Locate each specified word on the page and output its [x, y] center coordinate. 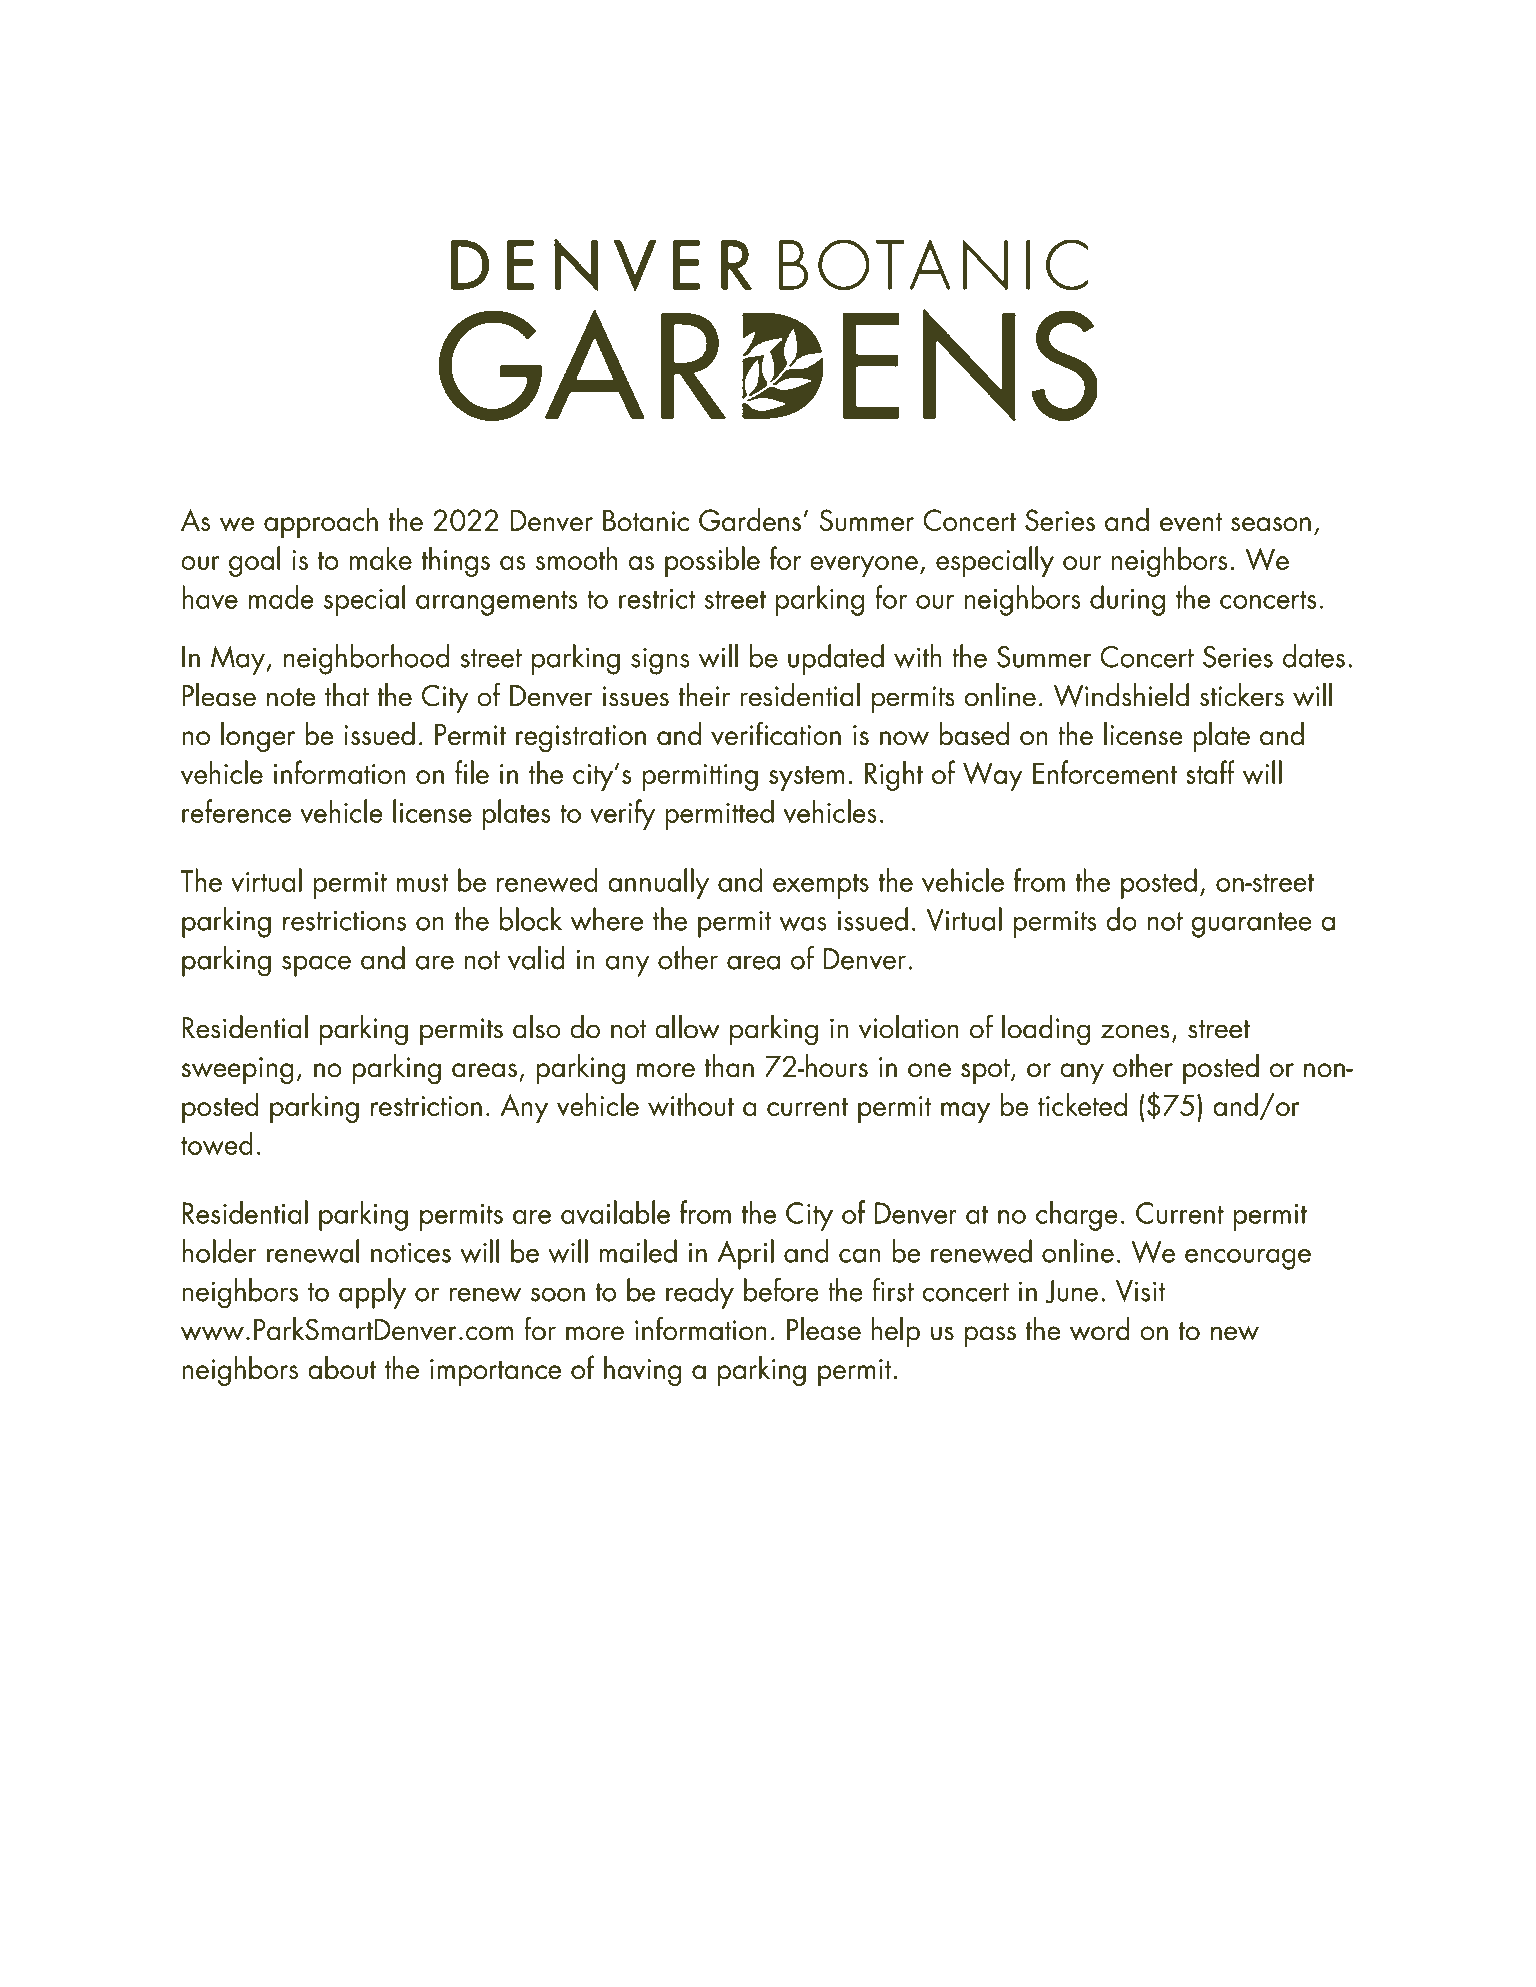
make [381, 558]
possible [712, 561]
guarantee [1252, 925]
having [642, 1371]
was [803, 923]
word [1100, 1329]
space [316, 966]
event [1191, 522]
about [342, 1367]
